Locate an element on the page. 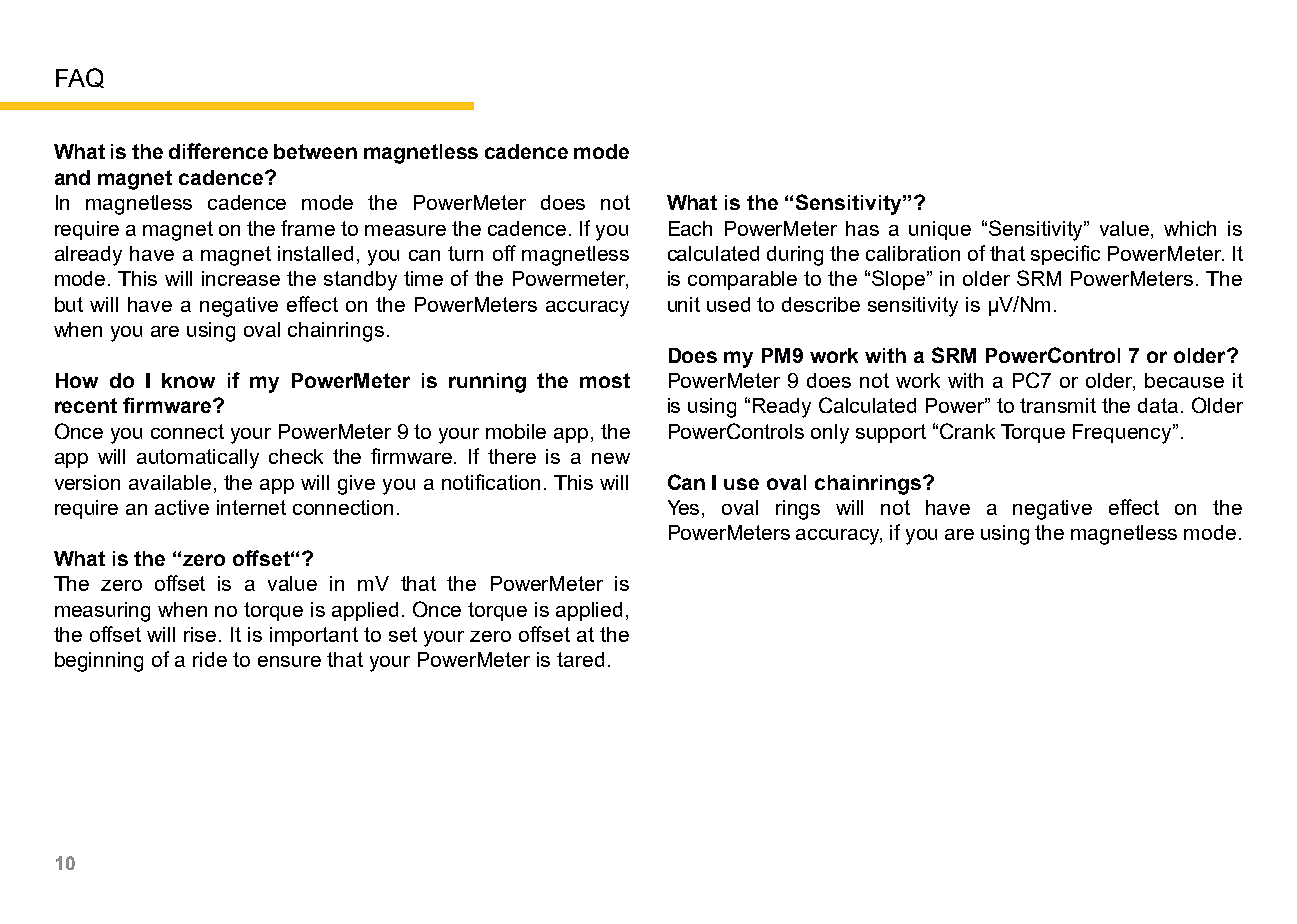  FAQ is located at coordinates (80, 78).
